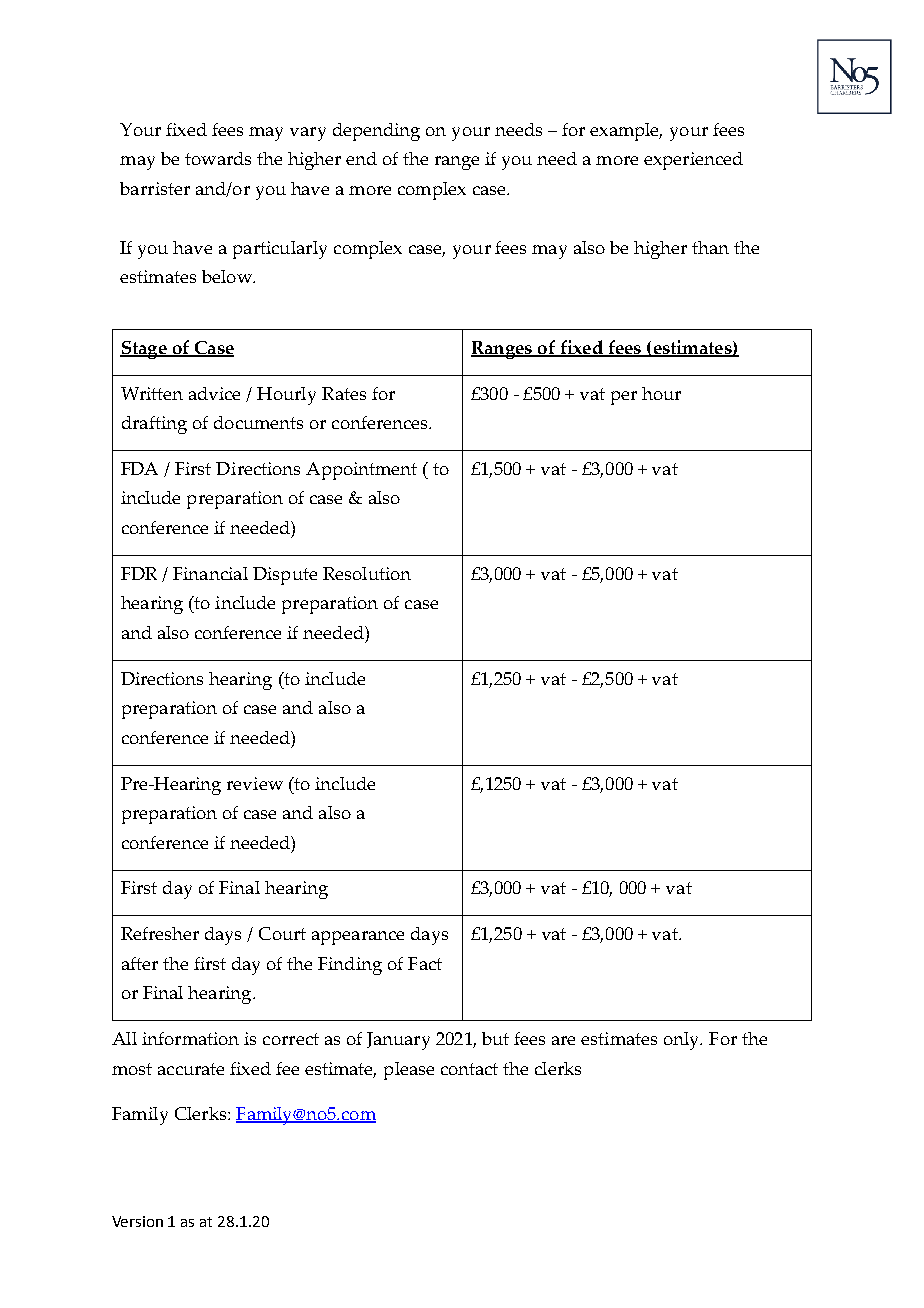 The image size is (924, 1308). Describe the element at coordinates (563, 1040) in the screenshot. I see `are` at that location.
